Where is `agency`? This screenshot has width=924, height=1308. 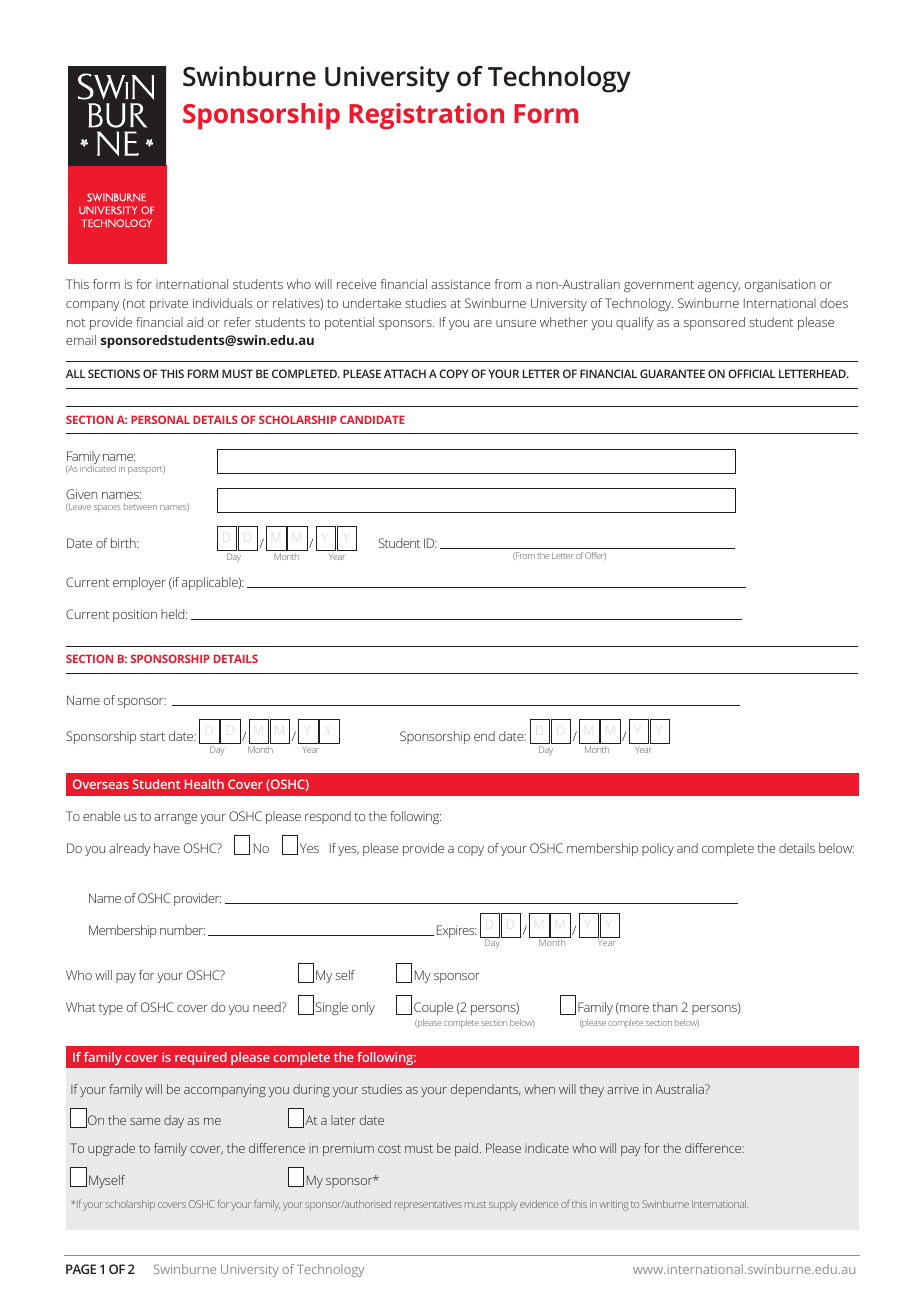 agency is located at coordinates (719, 287).
